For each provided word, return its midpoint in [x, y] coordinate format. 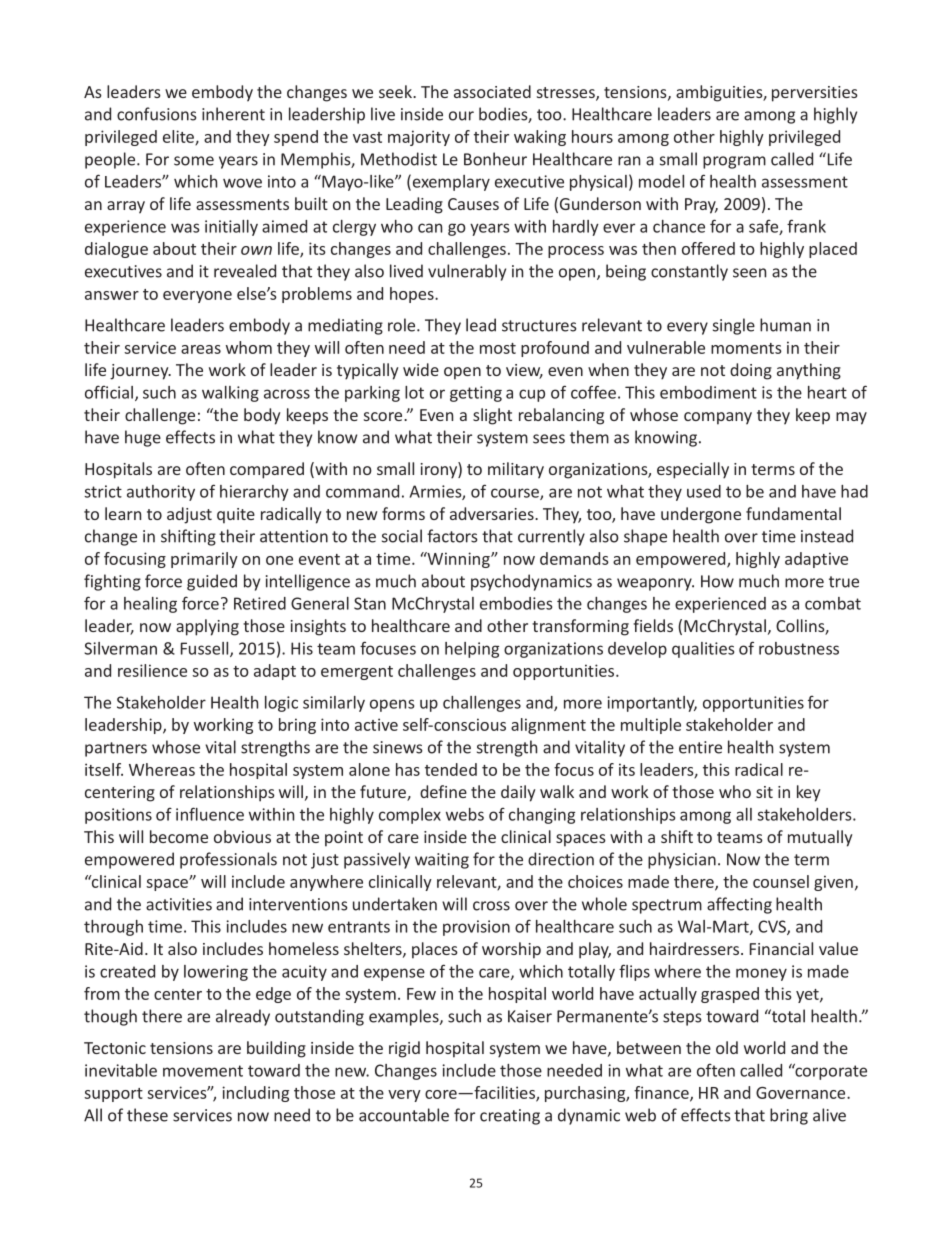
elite [179, 137]
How [717, 581]
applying [207, 627]
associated [492, 91]
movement [203, 1071]
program [734, 162]
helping [472, 650]
